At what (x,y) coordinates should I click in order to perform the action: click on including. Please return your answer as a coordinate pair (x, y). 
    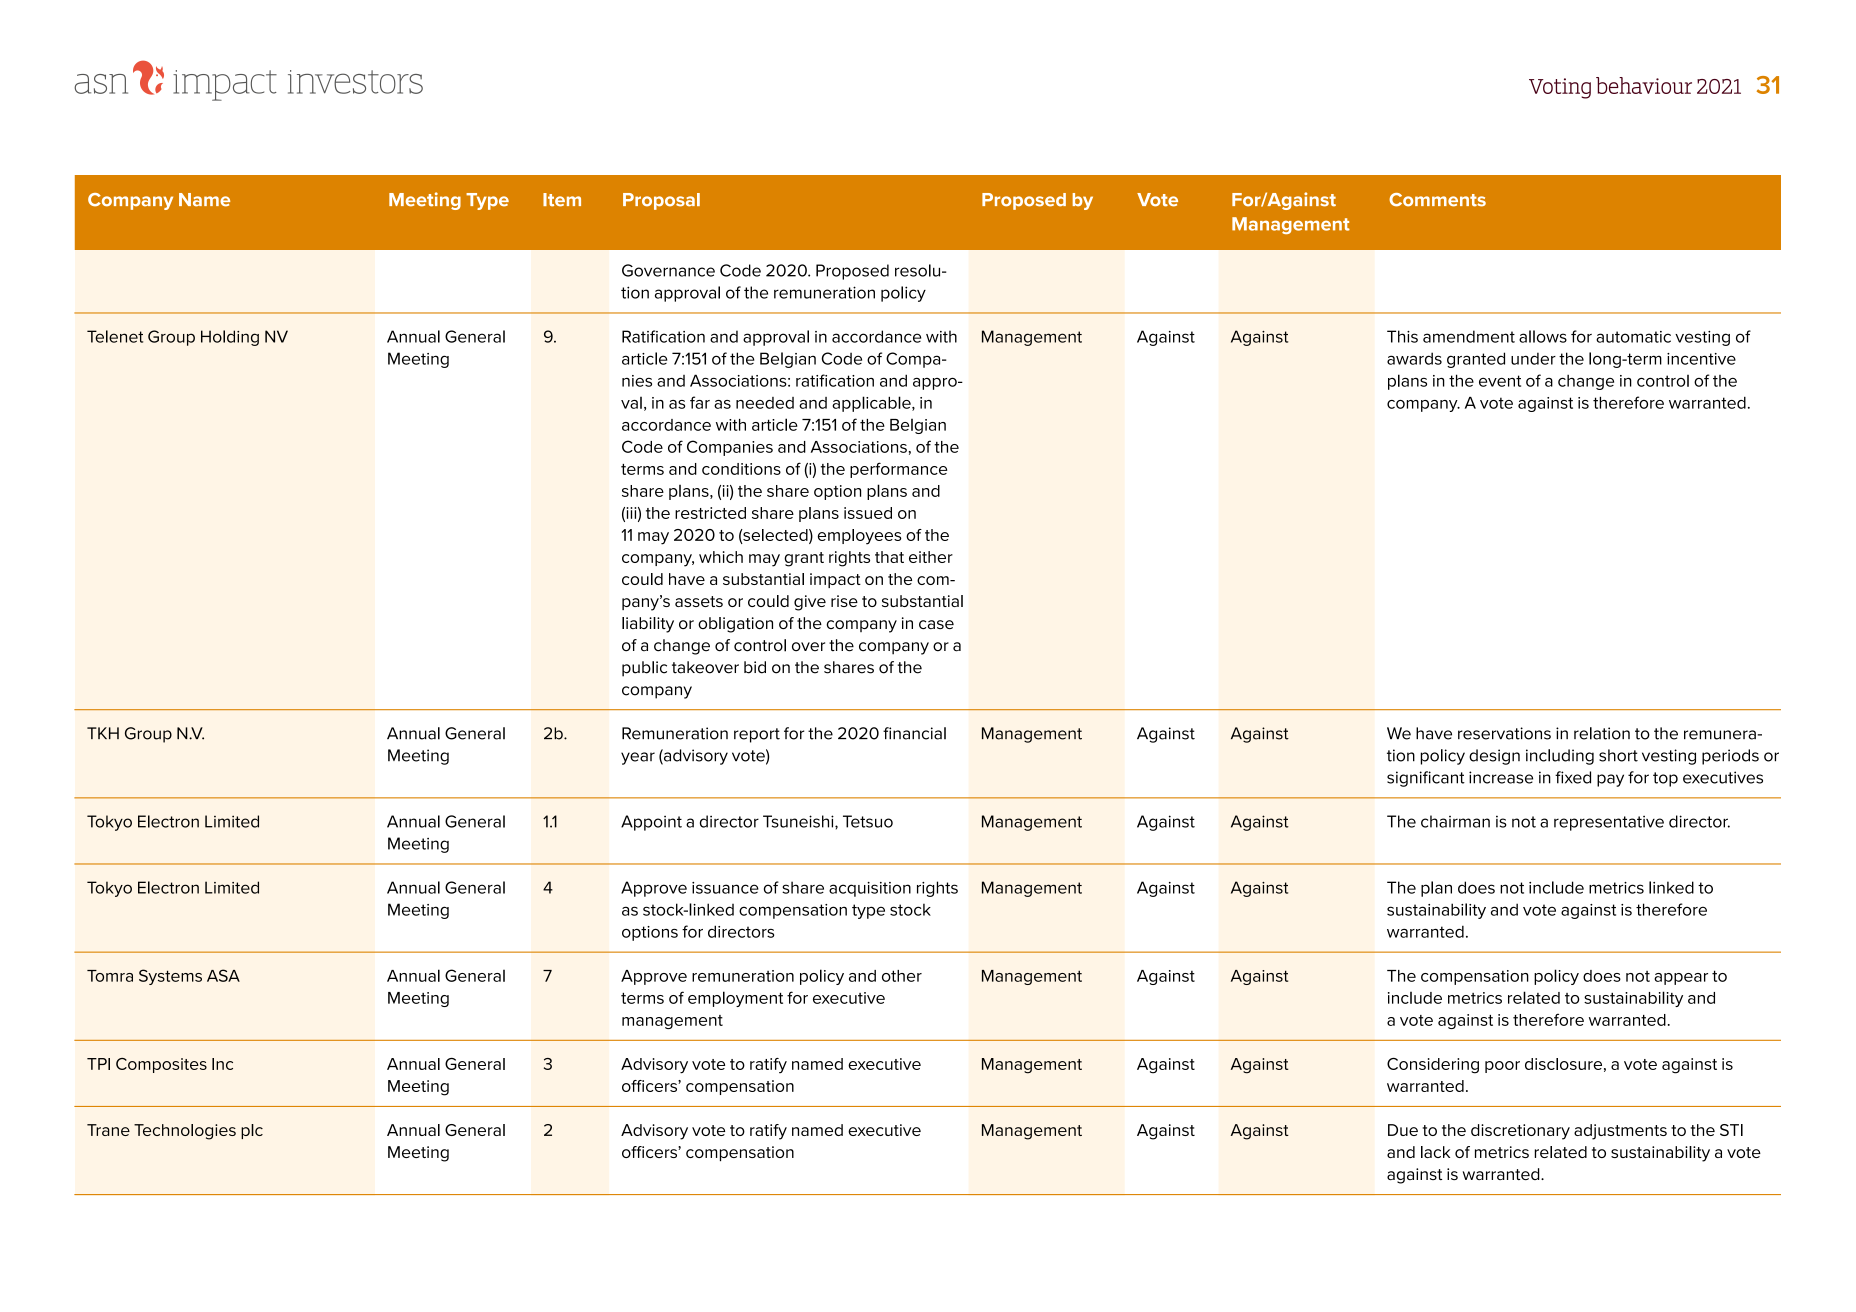
    Looking at the image, I should click on (1560, 757).
